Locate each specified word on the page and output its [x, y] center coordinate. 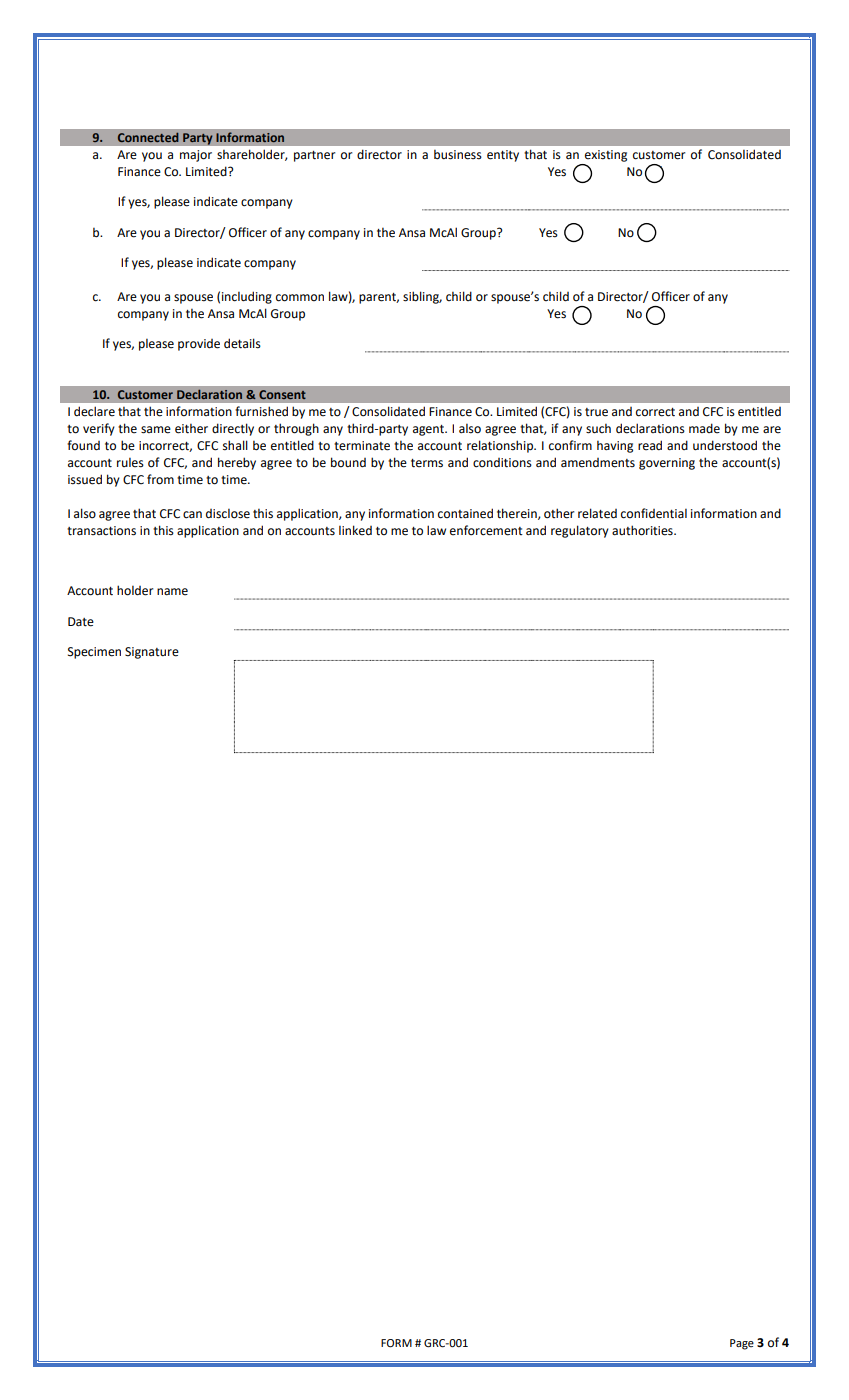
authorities [643, 530]
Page [742, 1344]
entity [503, 156]
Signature [152, 653]
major [196, 156]
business [458, 155]
